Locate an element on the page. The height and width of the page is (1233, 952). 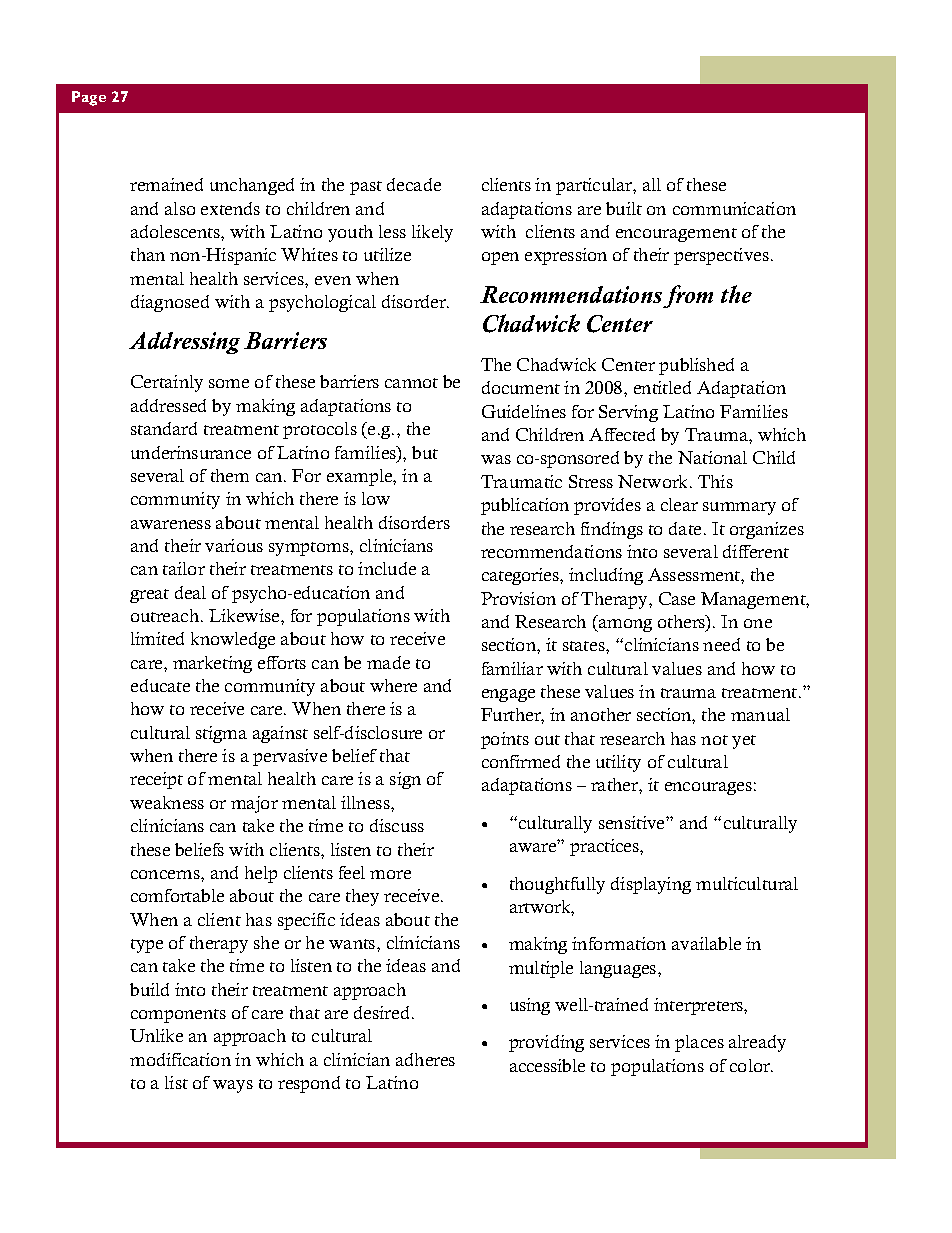
Case is located at coordinates (677, 598).
